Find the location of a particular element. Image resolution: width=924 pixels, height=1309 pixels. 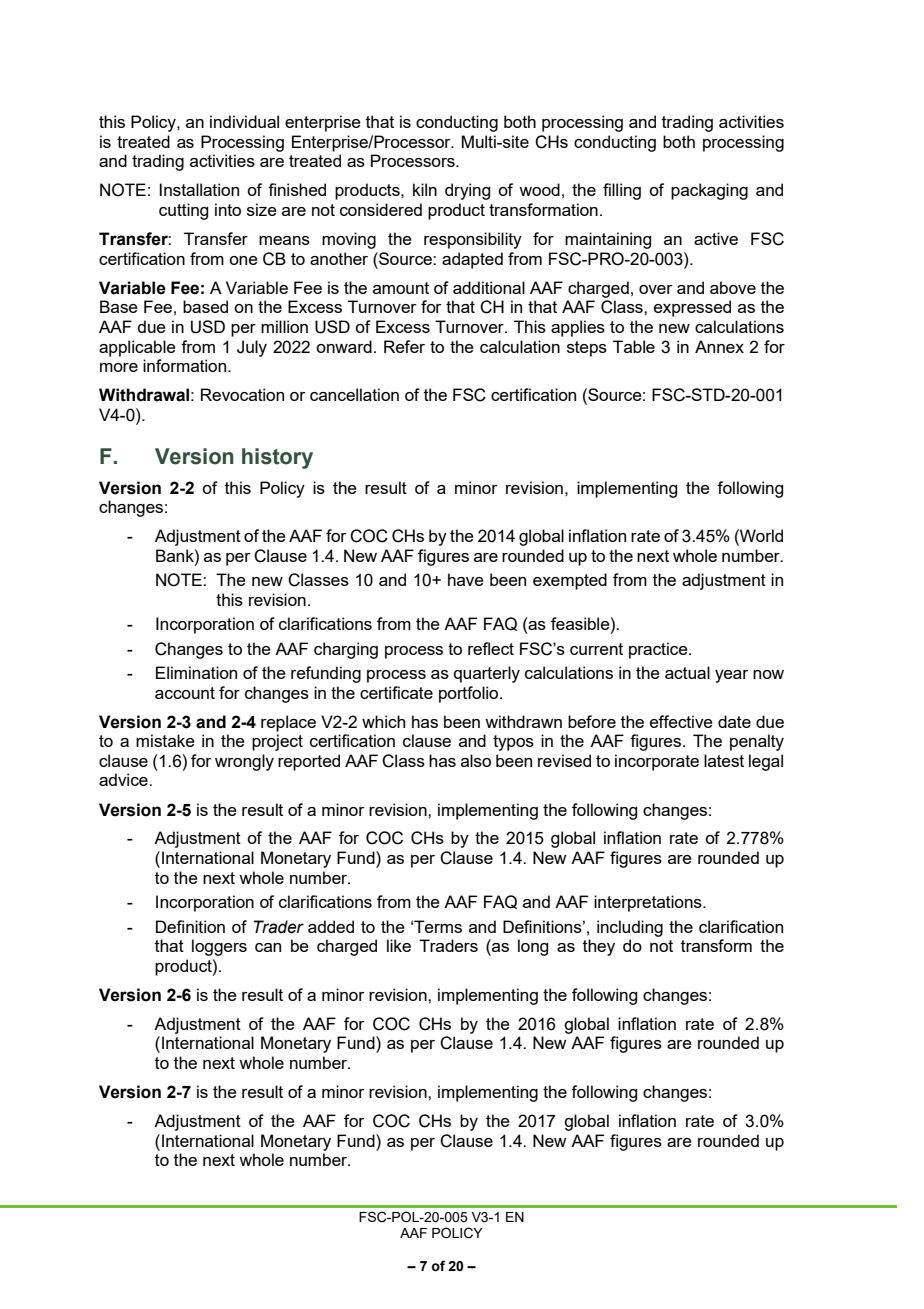

quarterly is located at coordinates (487, 674).
